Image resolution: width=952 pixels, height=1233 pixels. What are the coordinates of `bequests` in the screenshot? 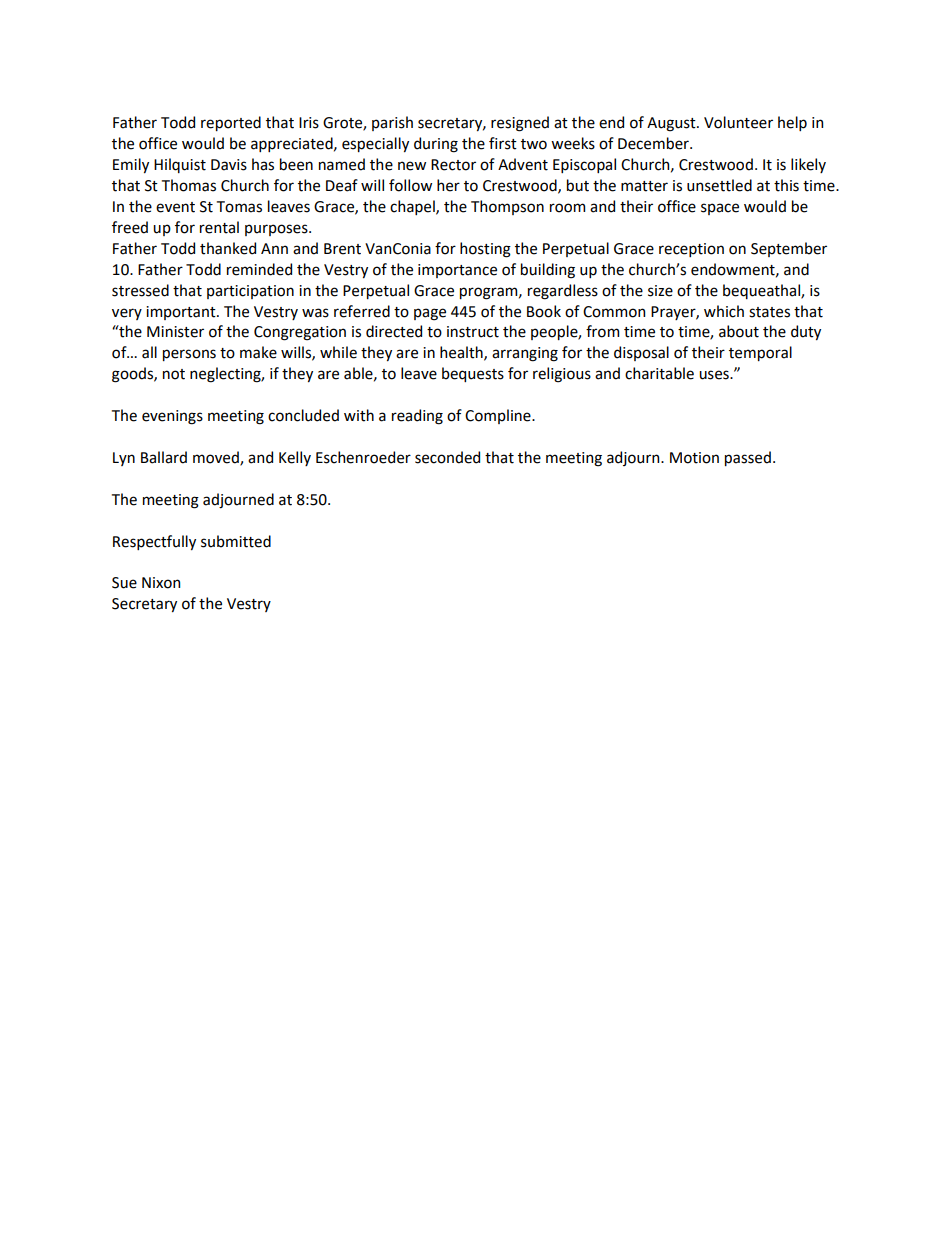 It's located at (473, 374).
